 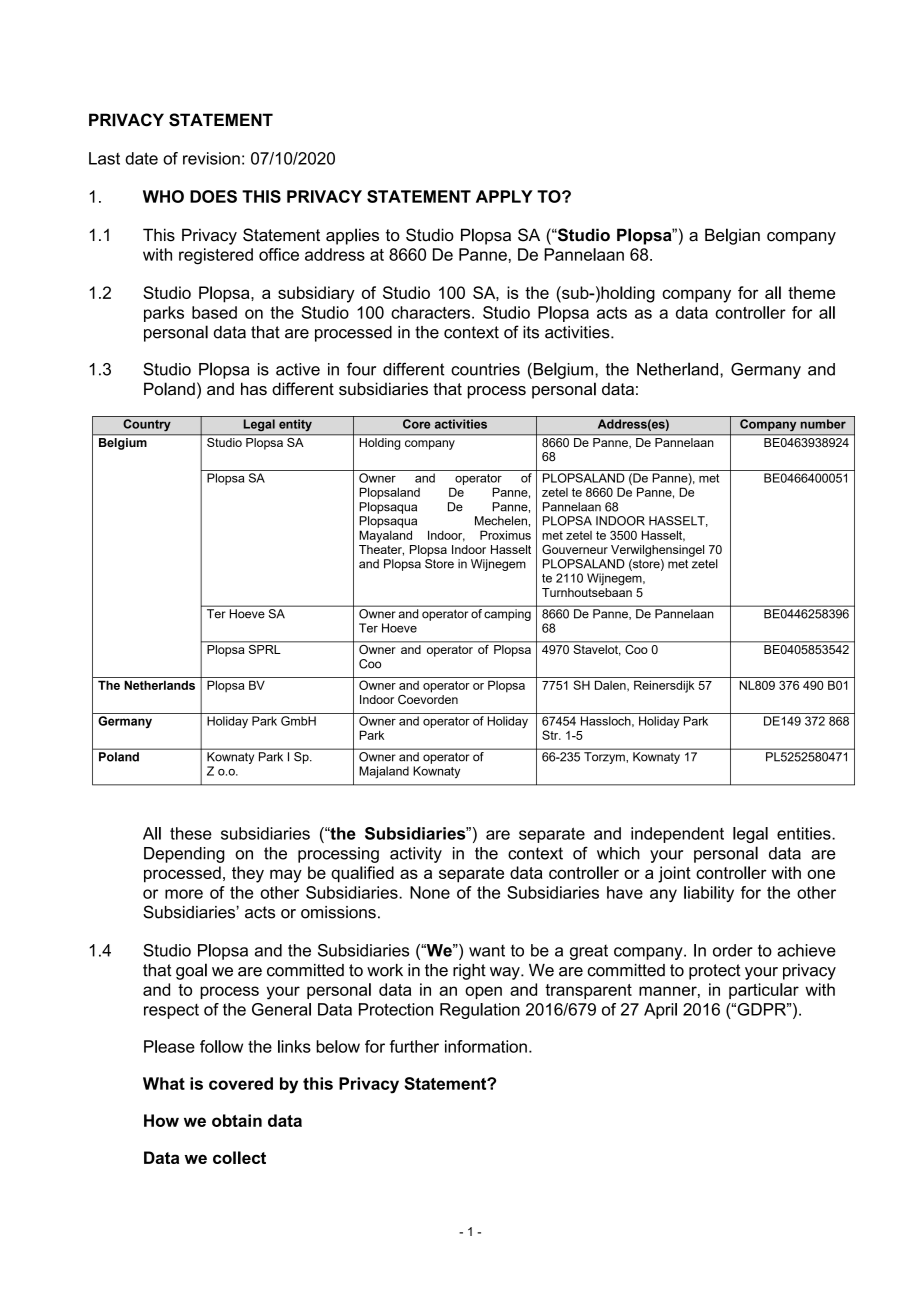 I want to click on Belgian, so click(x=732, y=236).
